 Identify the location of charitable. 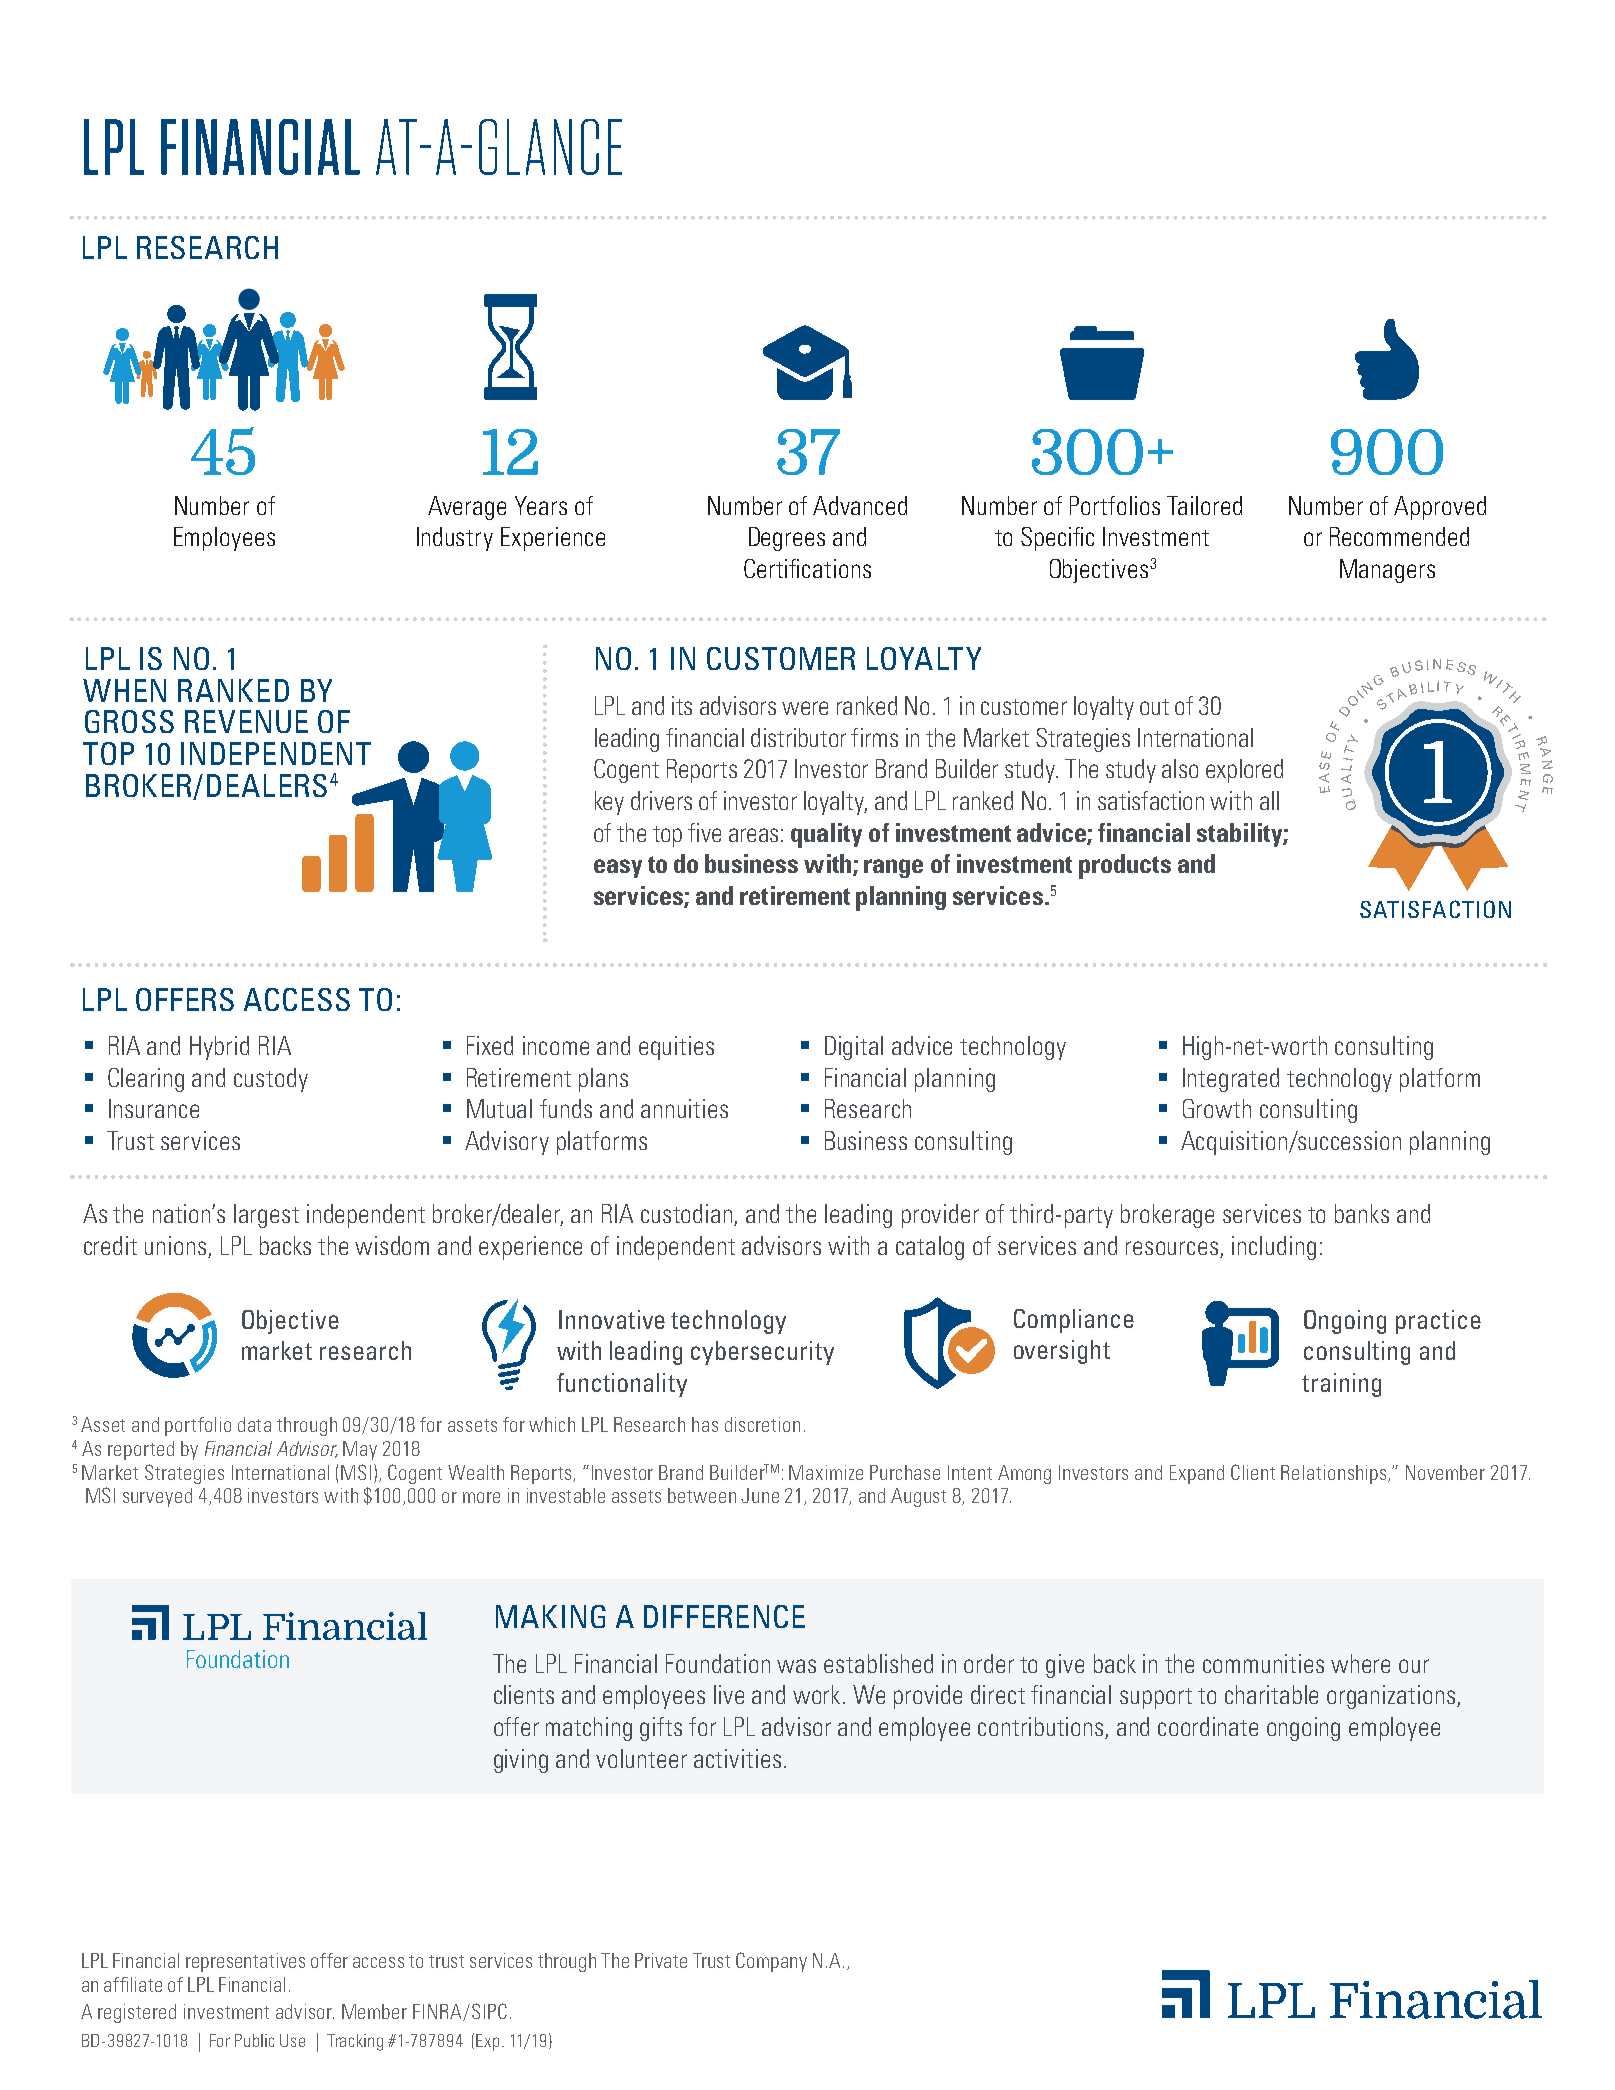
(1271, 1694).
